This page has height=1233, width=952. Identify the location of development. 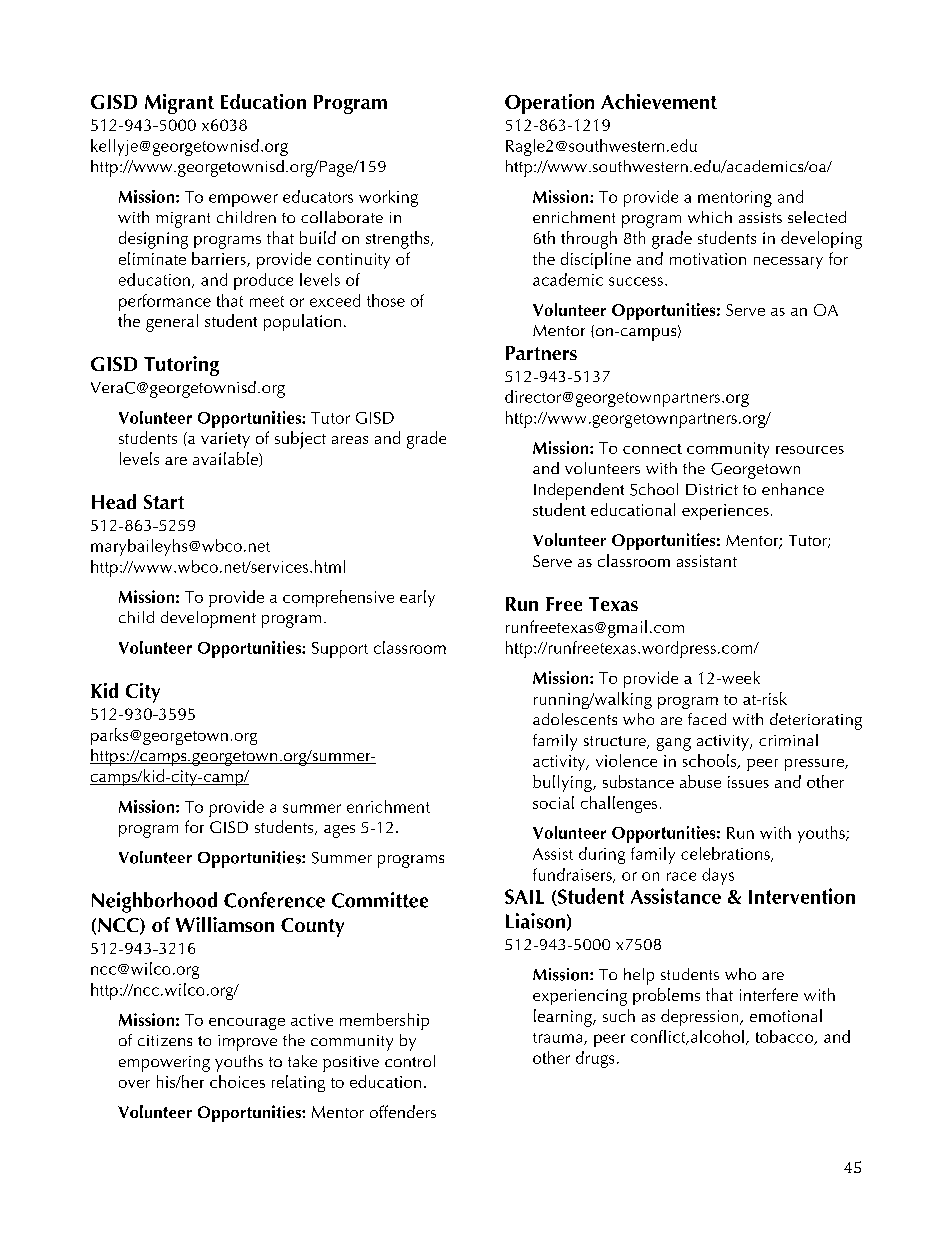
(208, 619).
